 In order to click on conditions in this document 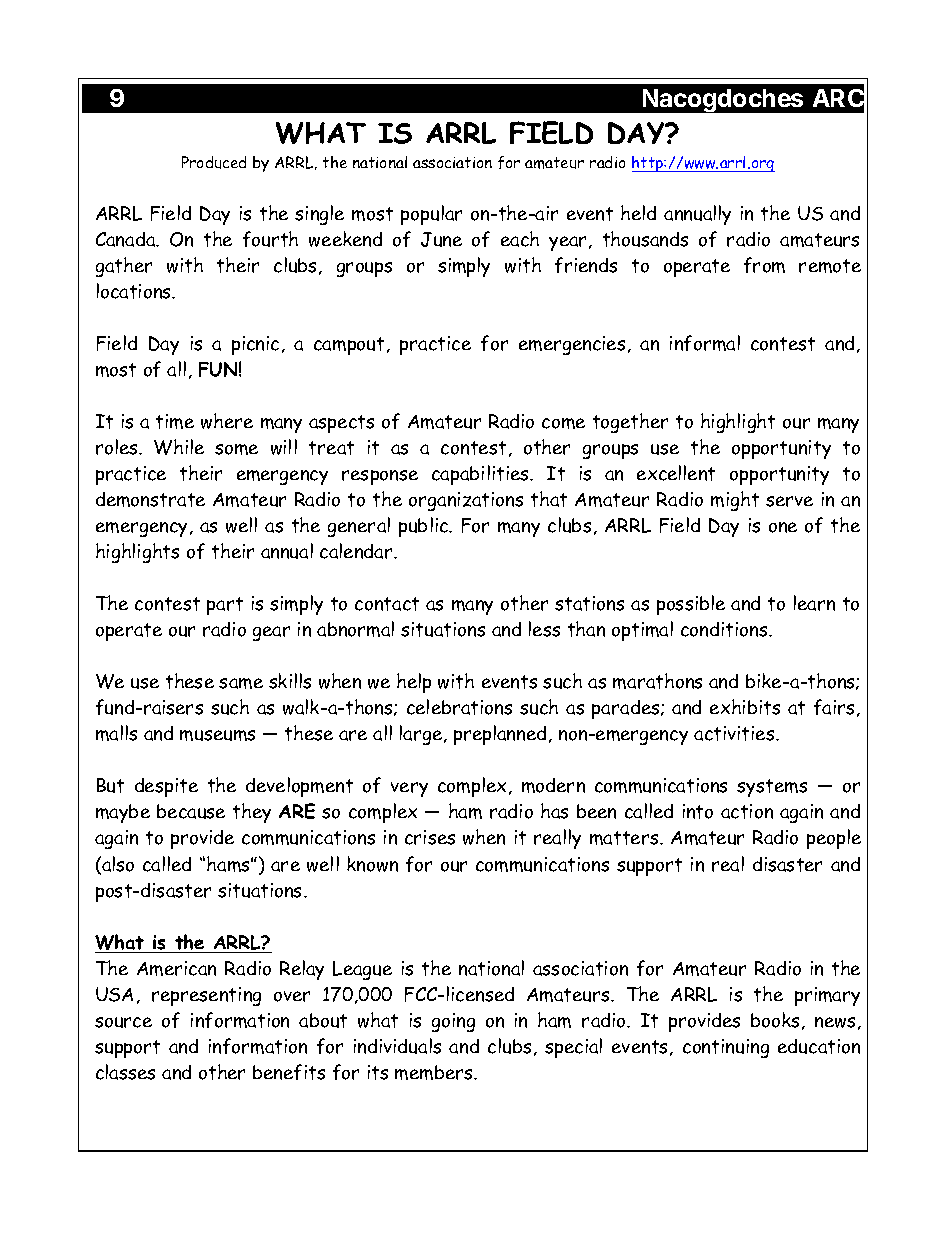, I will do `click(725, 629)`.
